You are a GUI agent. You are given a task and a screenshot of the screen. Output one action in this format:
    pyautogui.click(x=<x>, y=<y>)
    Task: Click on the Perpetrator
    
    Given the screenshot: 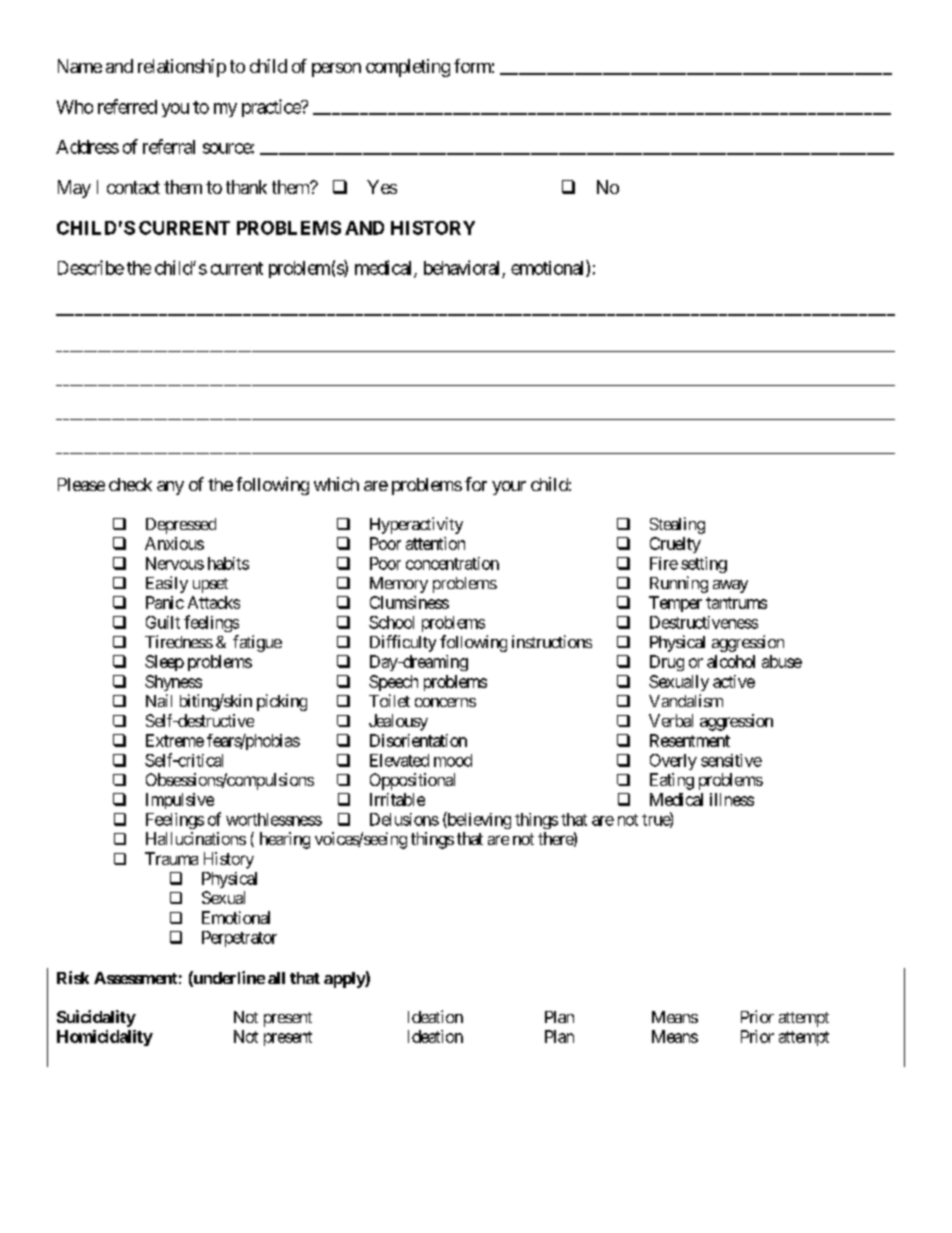 What is the action you would take?
    pyautogui.click(x=239, y=939)
